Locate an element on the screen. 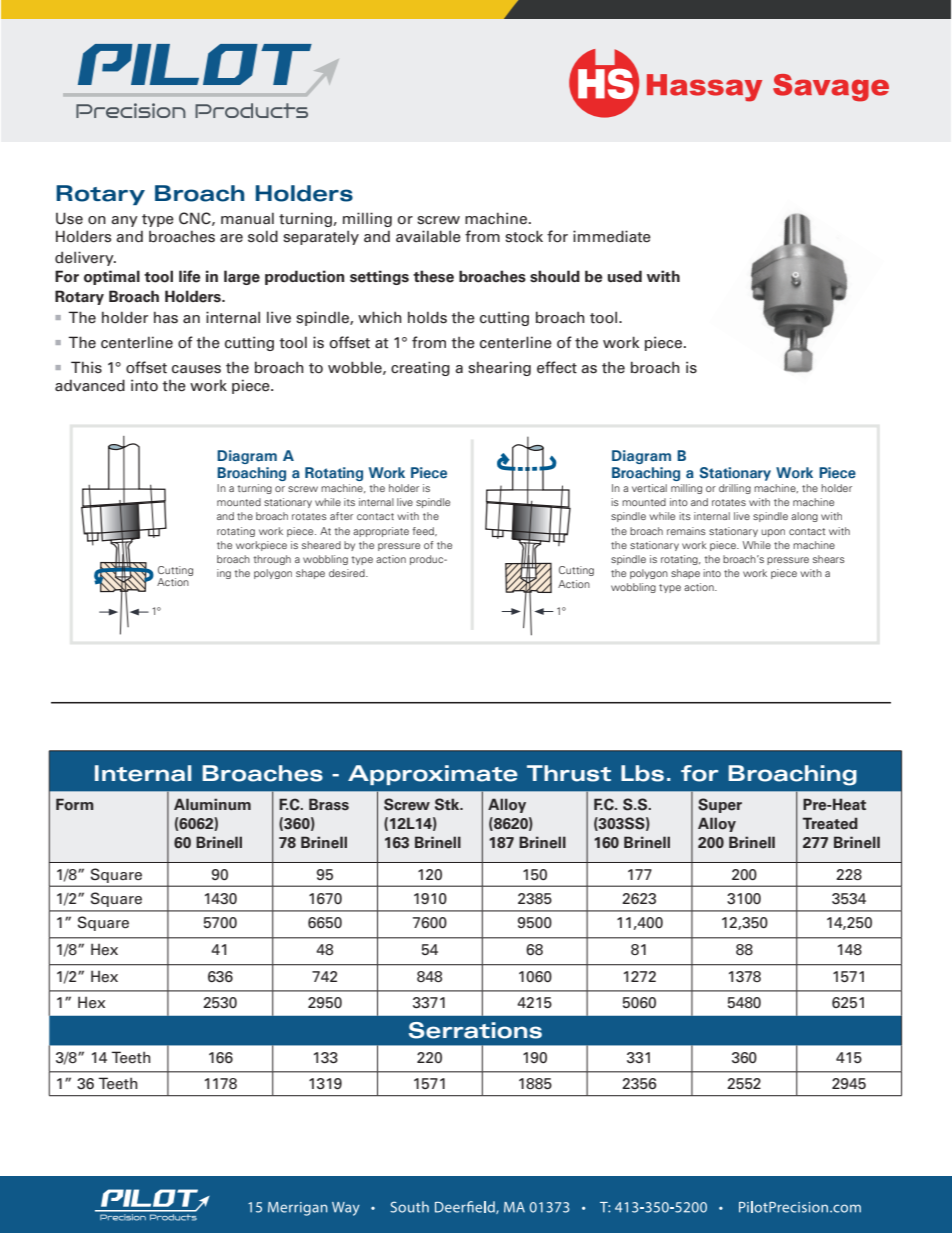 The image size is (952, 1233). Serrations is located at coordinates (475, 1030).
